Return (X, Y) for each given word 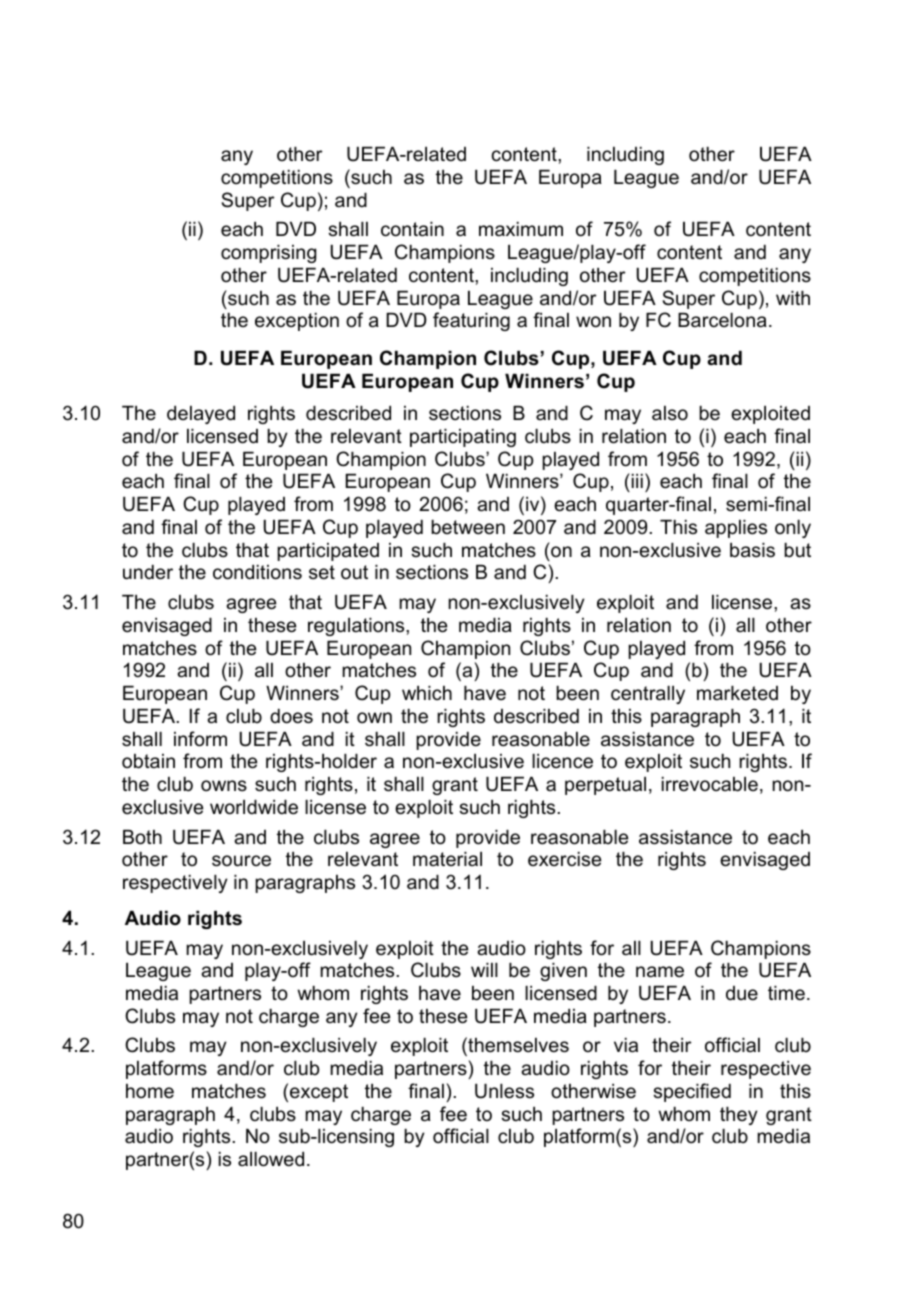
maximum (521, 229)
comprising (268, 254)
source (241, 861)
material (447, 859)
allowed (271, 1159)
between (468, 527)
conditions (257, 572)
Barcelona (722, 320)
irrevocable (710, 784)
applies (736, 529)
